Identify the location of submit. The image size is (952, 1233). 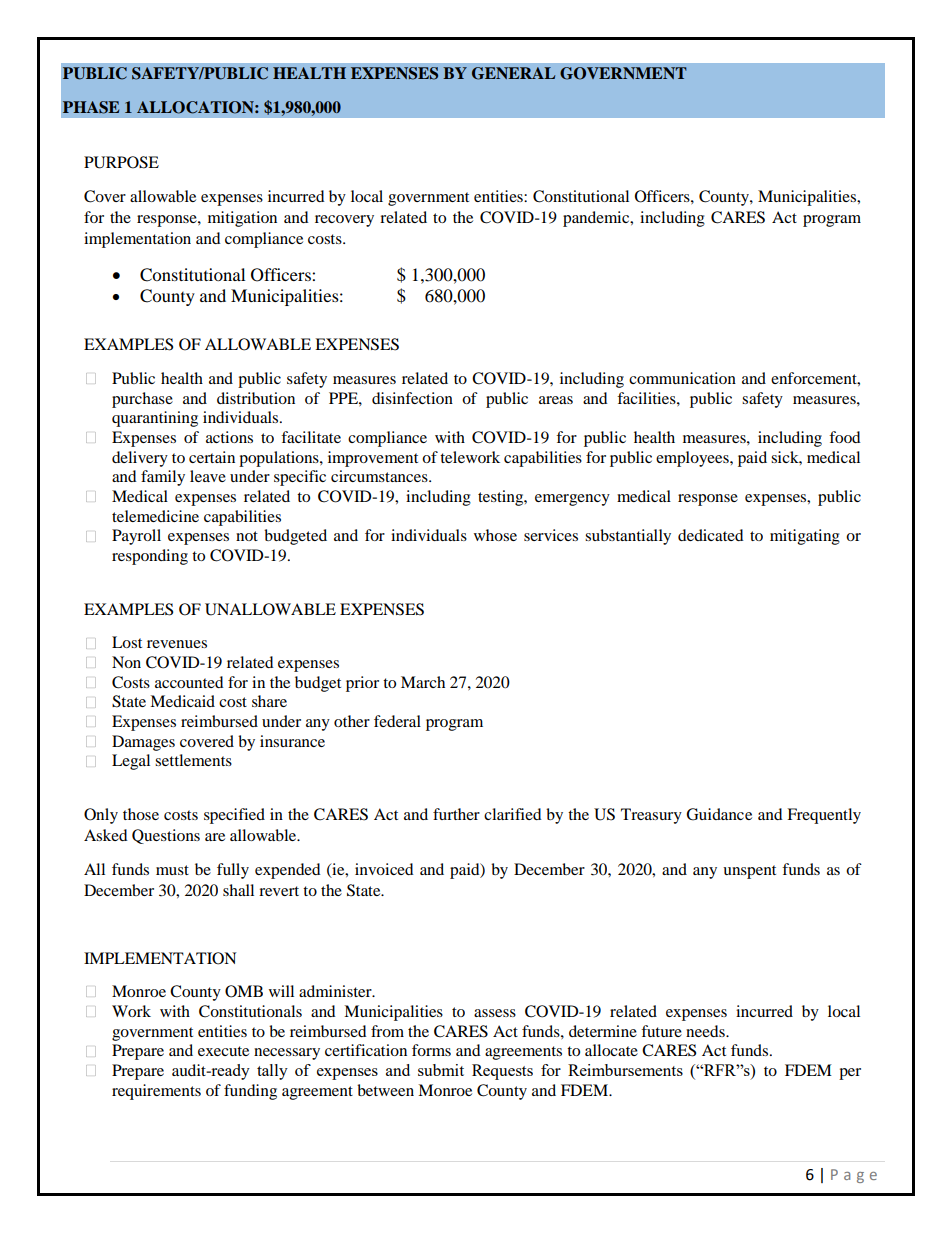
(441, 1070).
